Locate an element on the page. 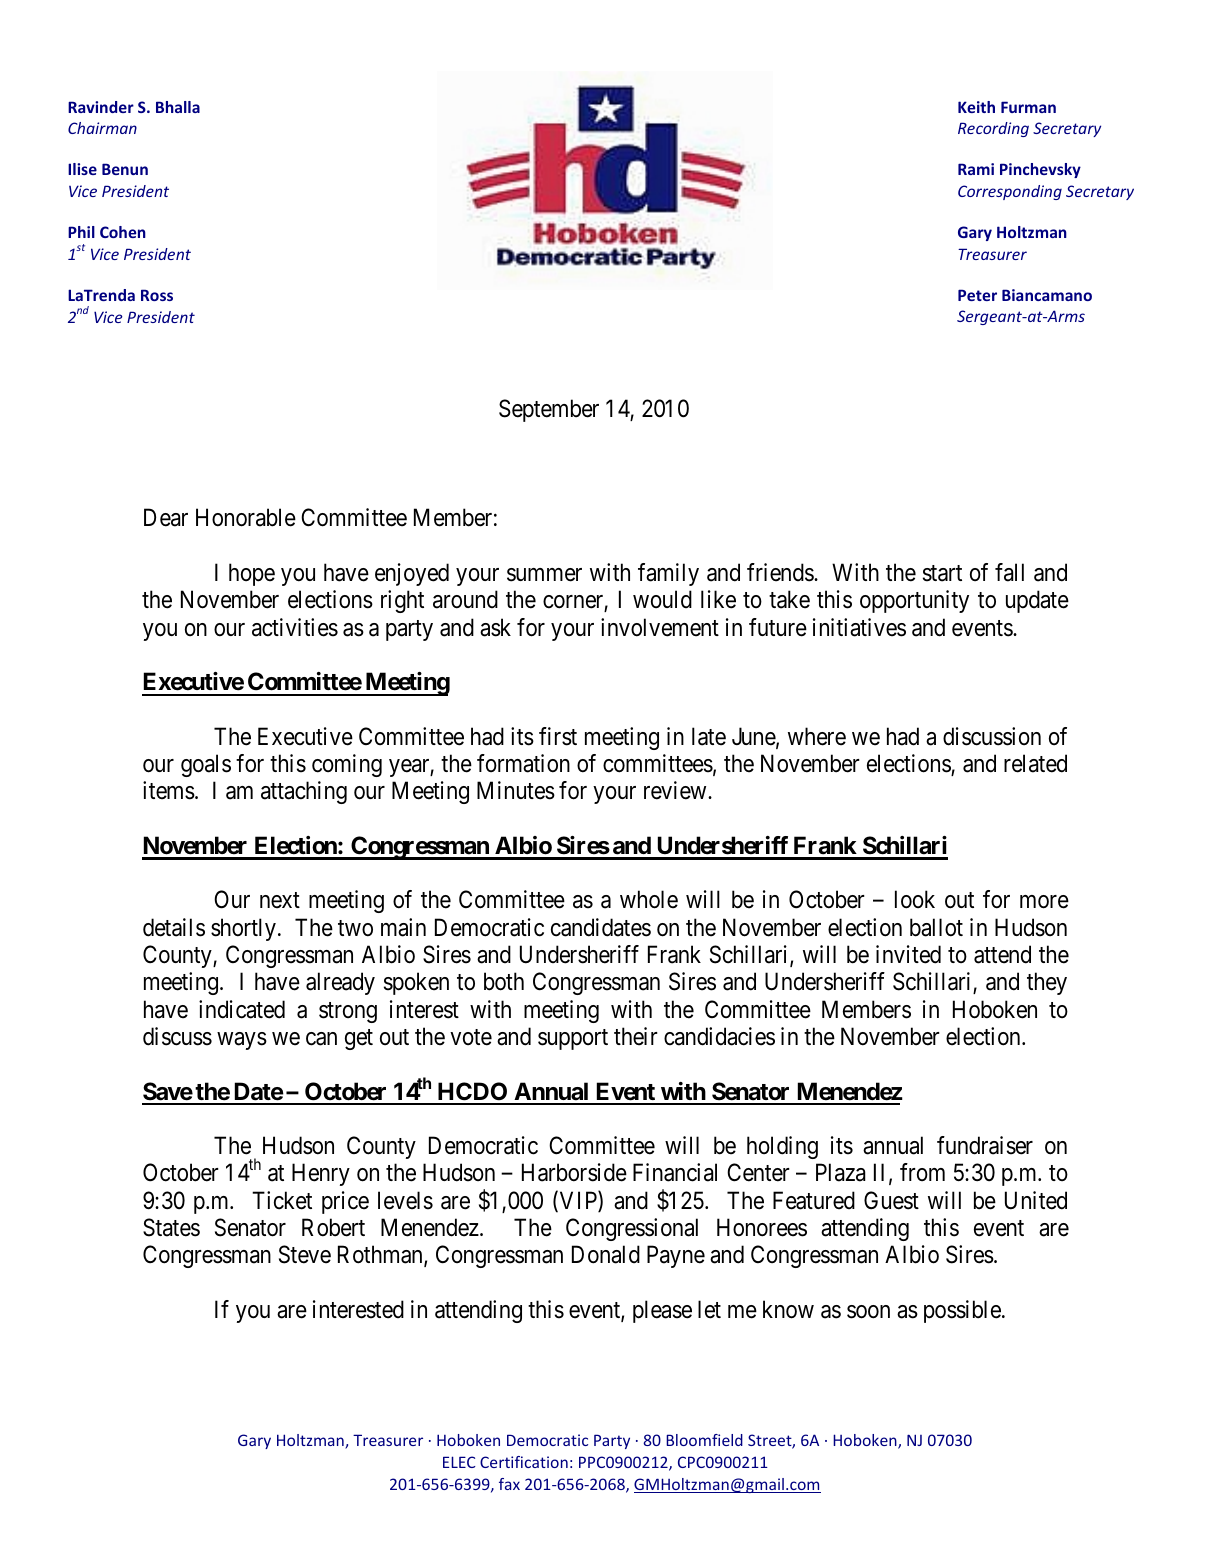 The image size is (1210, 1566). Bhalla is located at coordinates (178, 107).
